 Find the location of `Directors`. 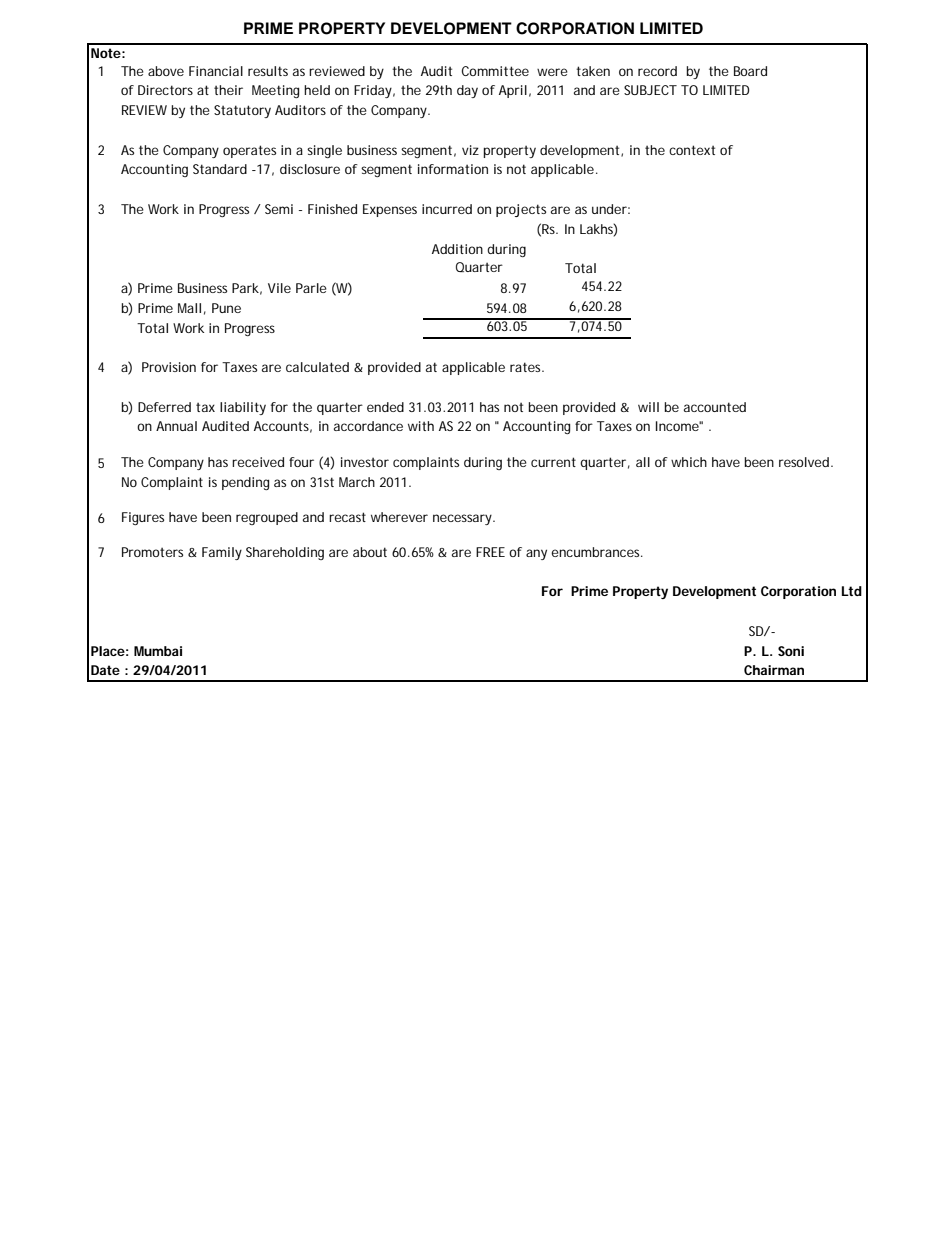

Directors is located at coordinates (165, 90).
